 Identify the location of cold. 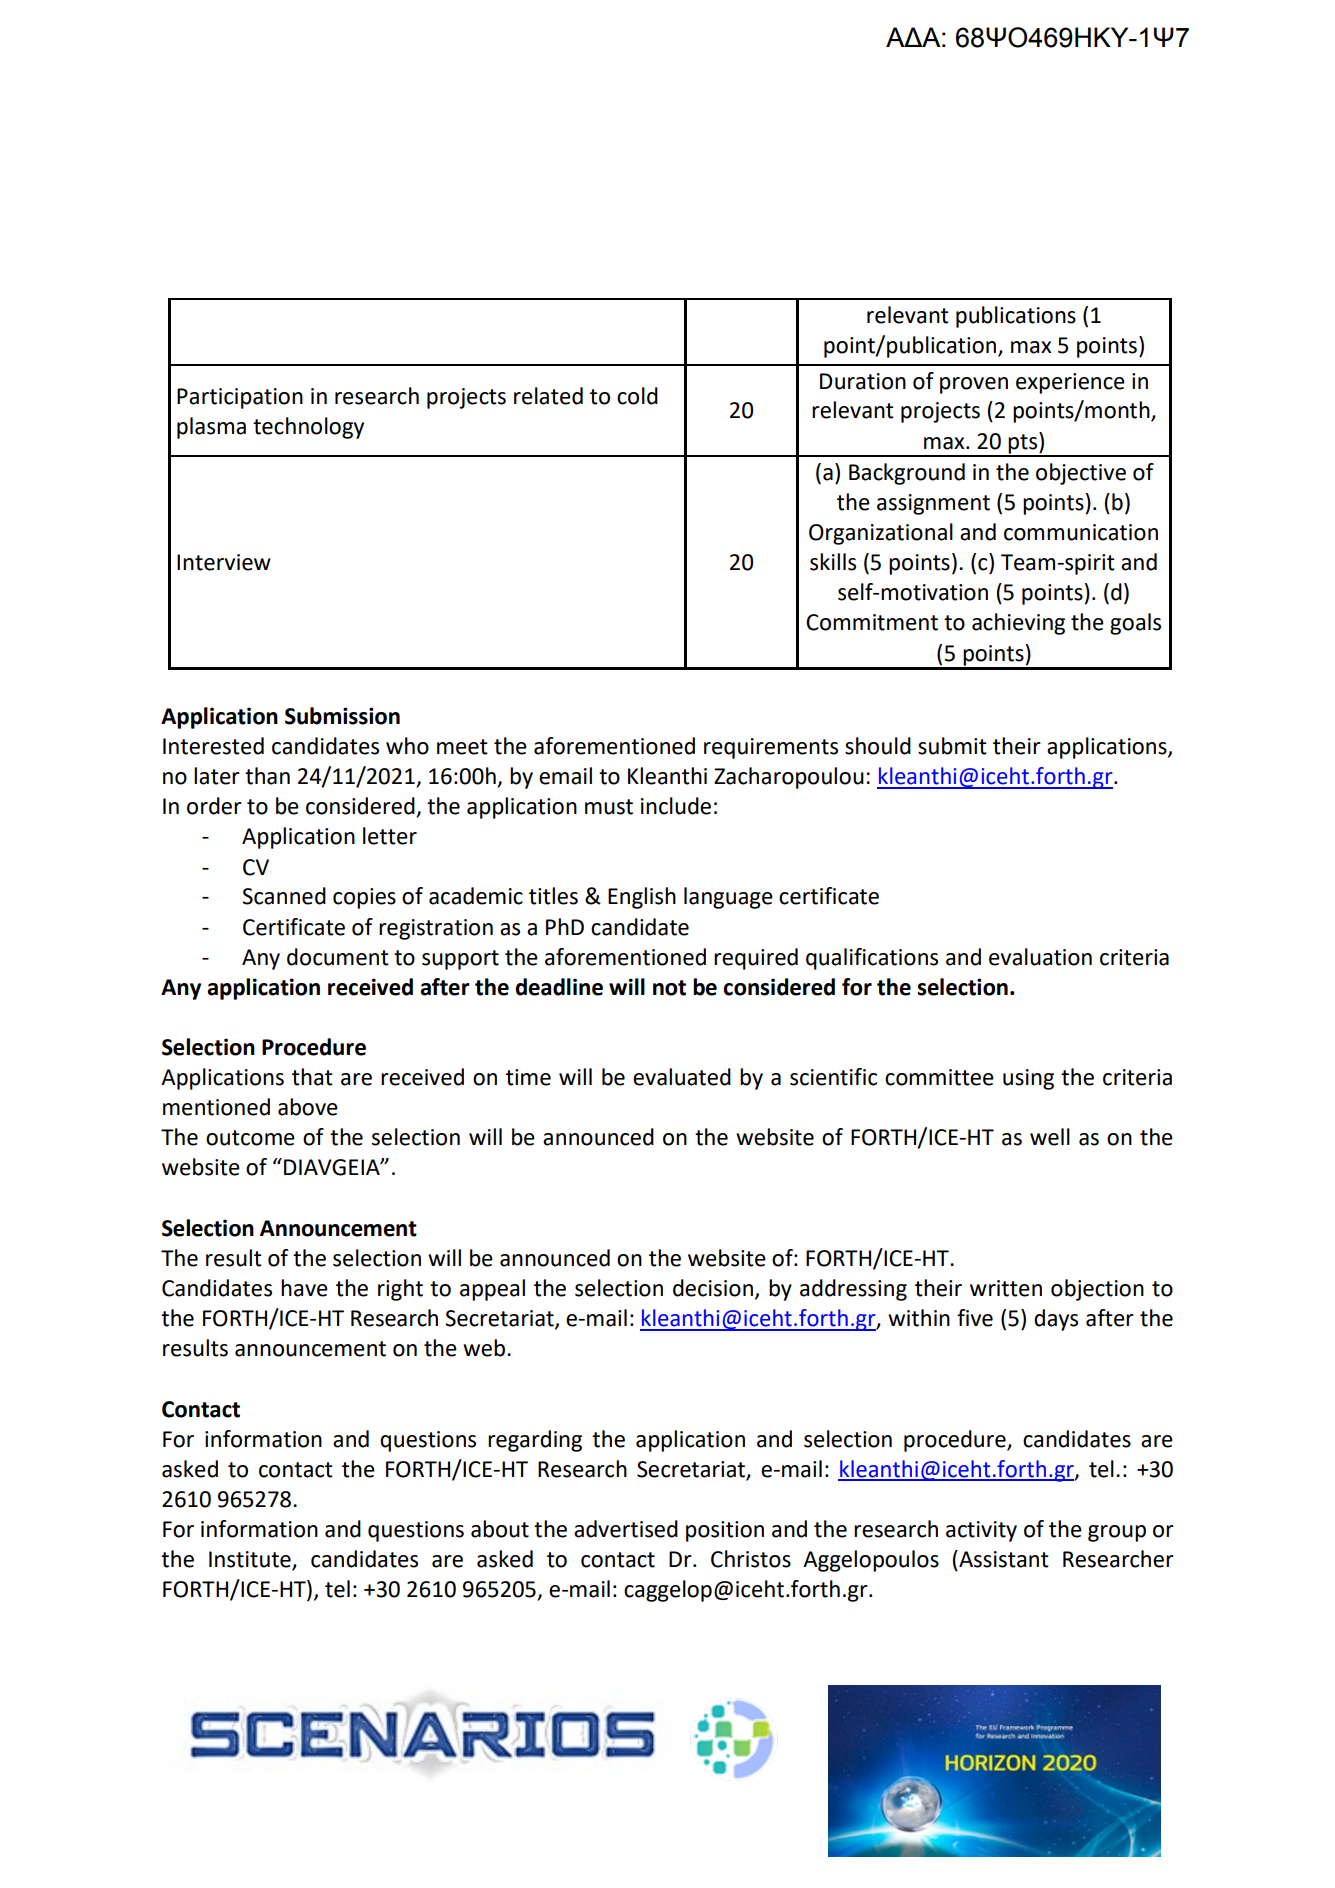
(637, 396).
